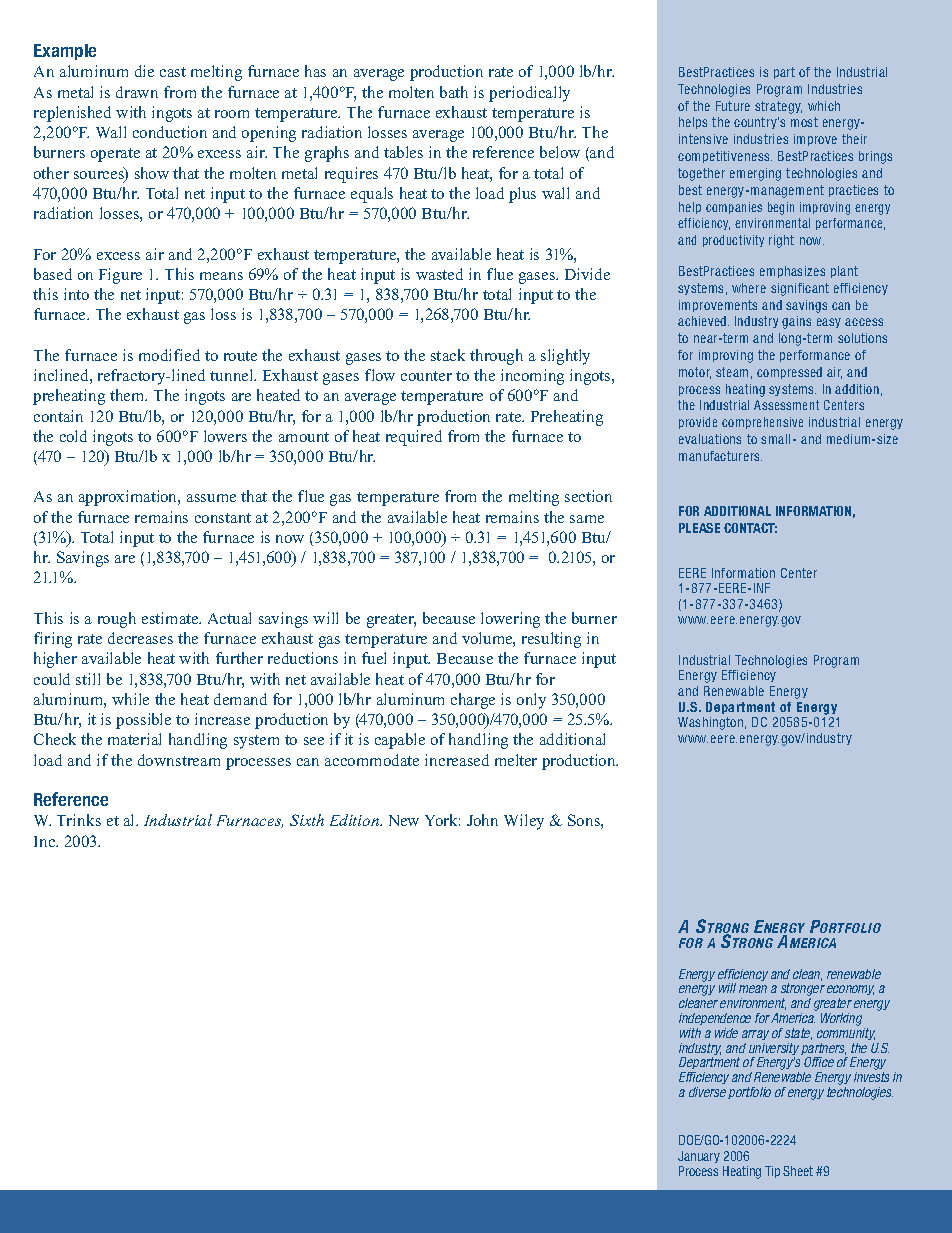 The image size is (952, 1233). What do you see at coordinates (482, 820) in the page?
I see `John` at bounding box center [482, 820].
